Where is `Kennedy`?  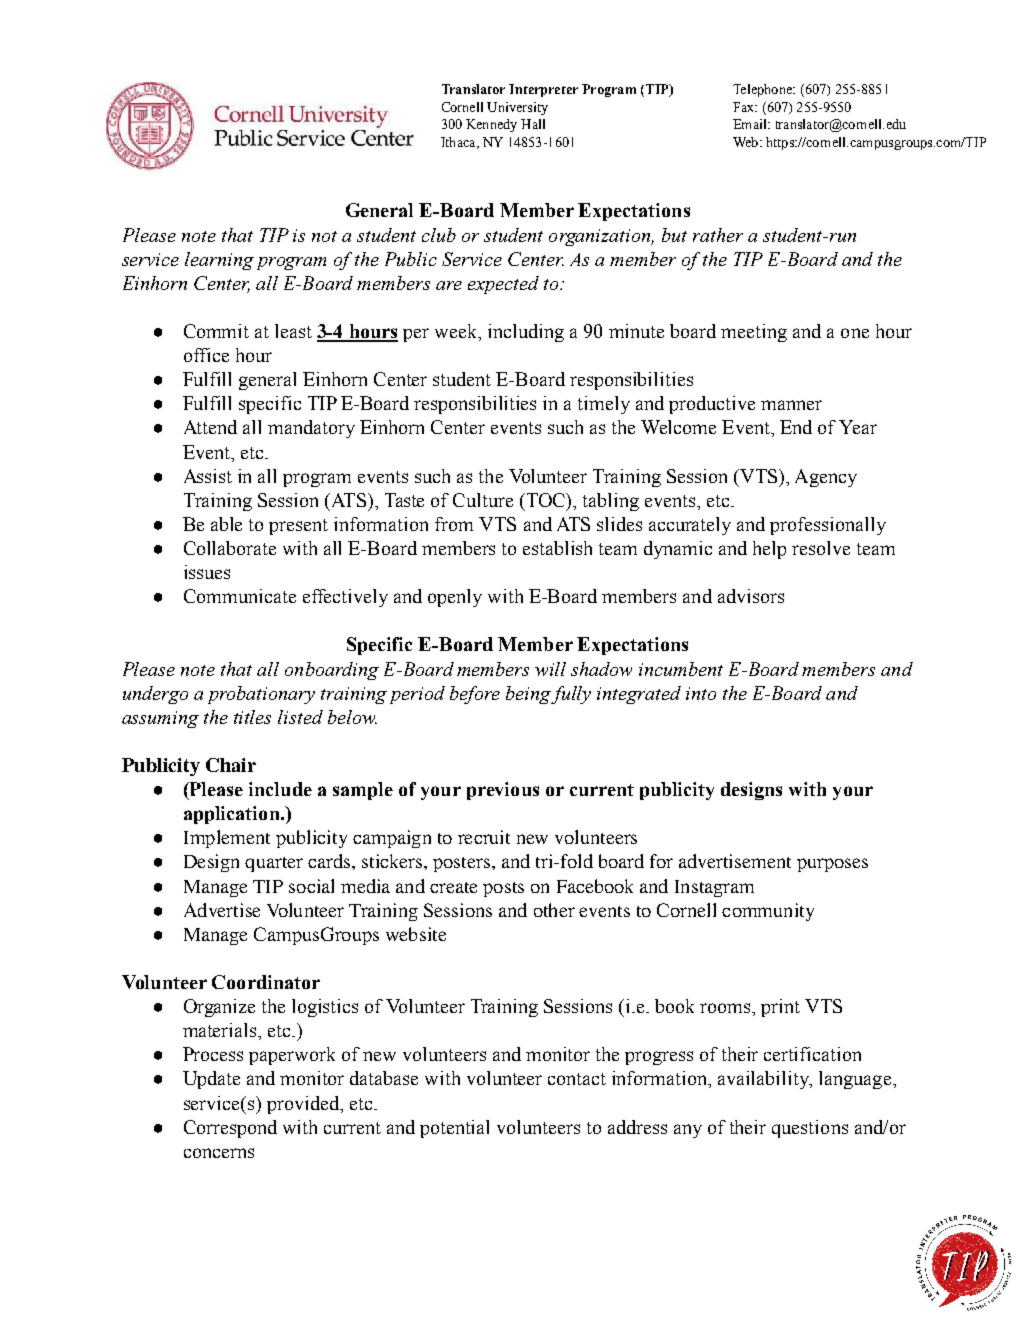 Kennedy is located at coordinates (491, 125).
